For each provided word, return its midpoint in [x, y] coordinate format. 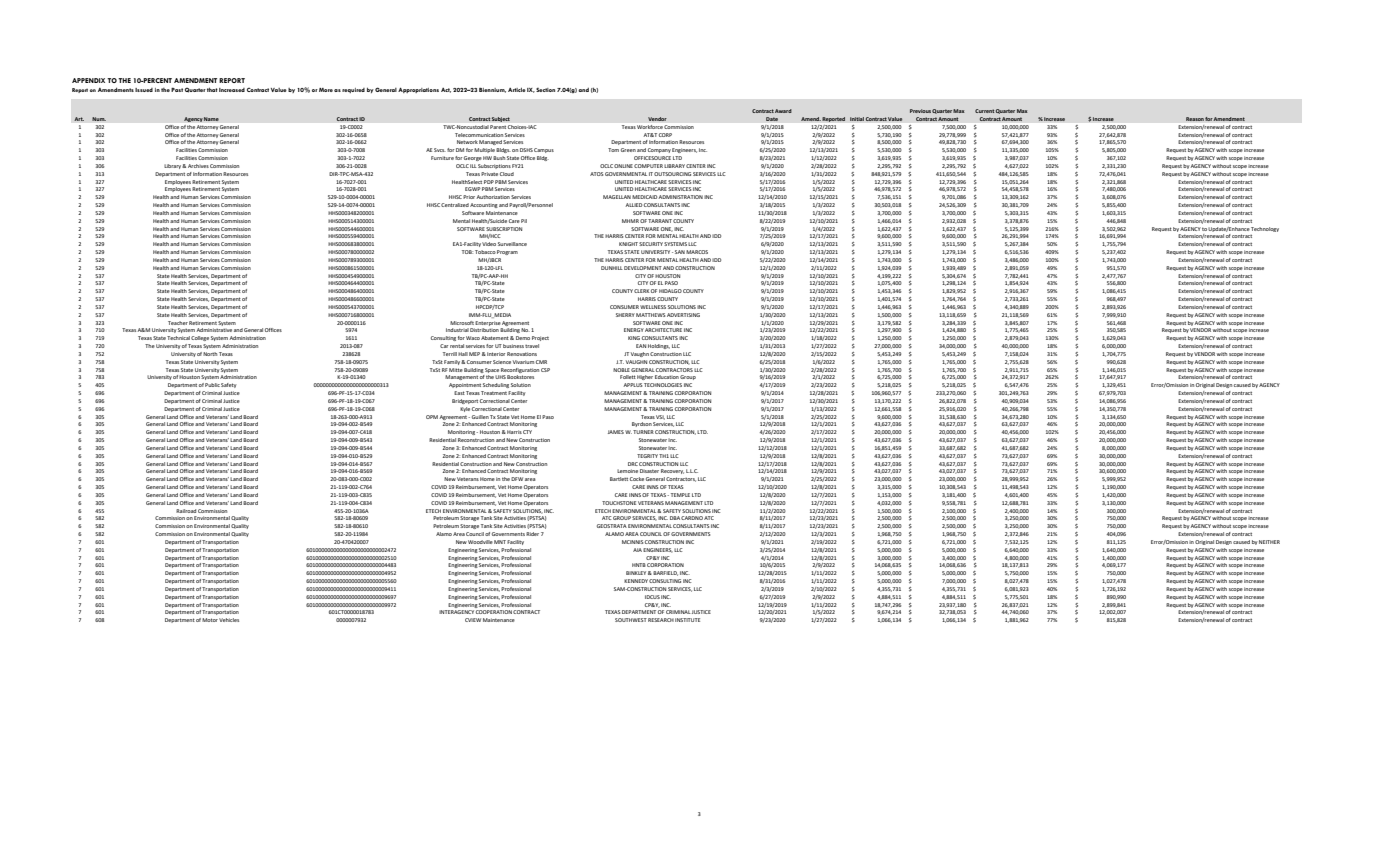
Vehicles [229, 620]
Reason [1195, 119]
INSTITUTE [687, 620]
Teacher [178, 323]
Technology [1265, 229]
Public [212, 385]
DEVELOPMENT [643, 268]
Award [783, 111]
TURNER [643, 432]
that [212, 89]
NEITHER [1269, 542]
